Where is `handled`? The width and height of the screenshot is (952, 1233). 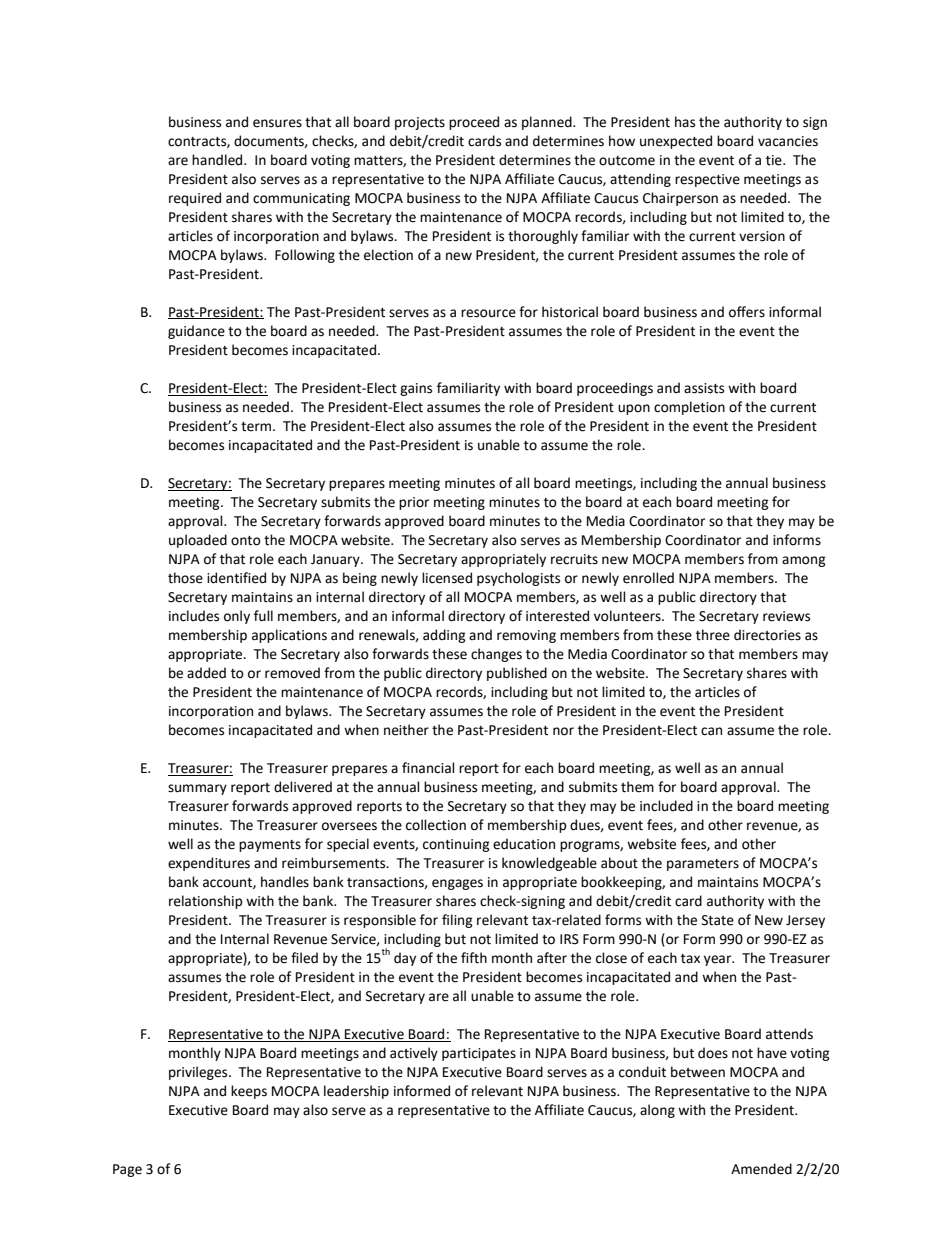
handled is located at coordinates (218, 160).
